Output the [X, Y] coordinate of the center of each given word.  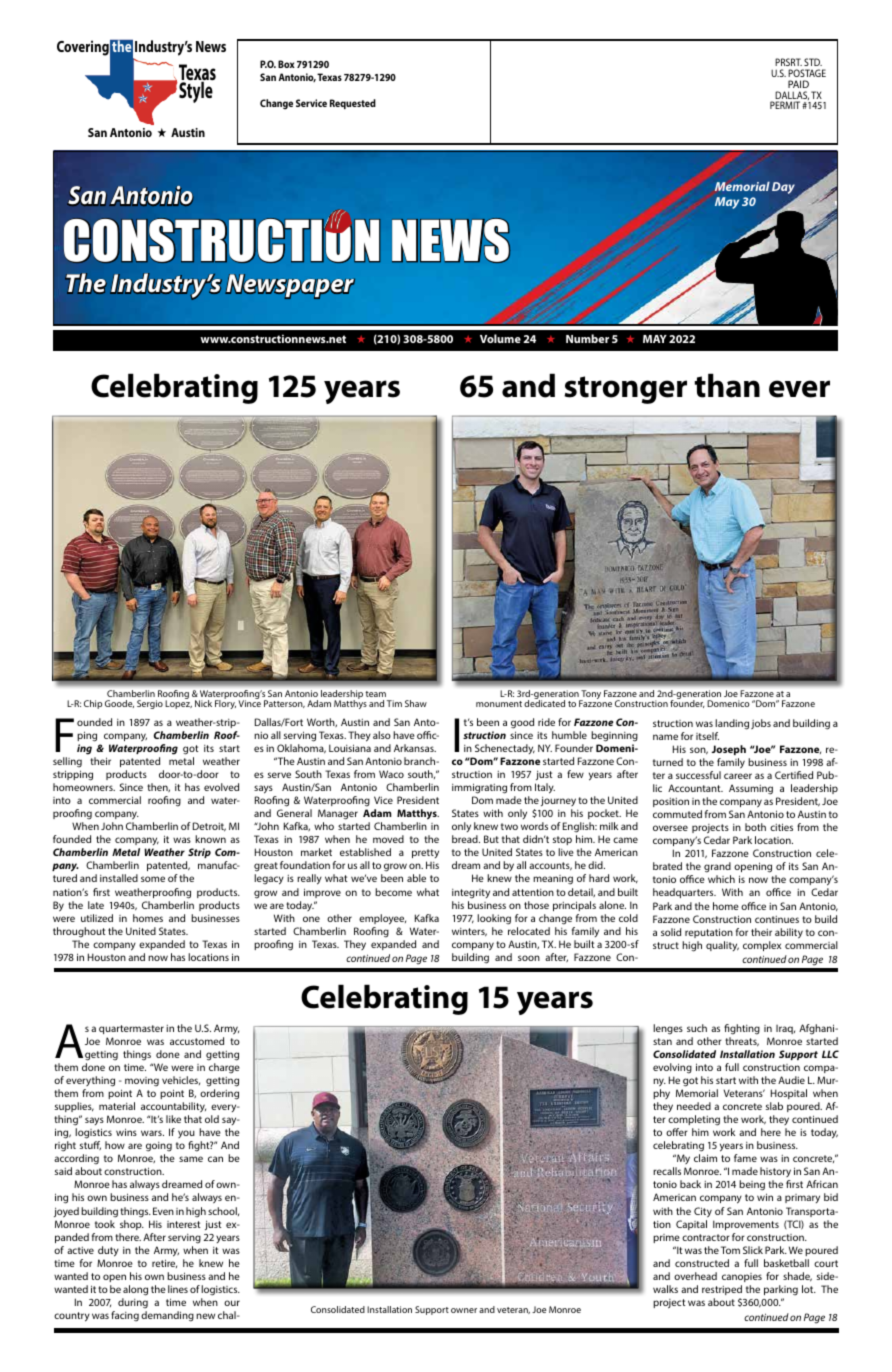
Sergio [150, 704]
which [721, 879]
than [727, 385]
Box [286, 64]
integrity [471, 894]
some [153, 879]
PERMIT [785, 105]
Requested [353, 104]
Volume [500, 338]
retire [164, 1263]
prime [666, 1238]
